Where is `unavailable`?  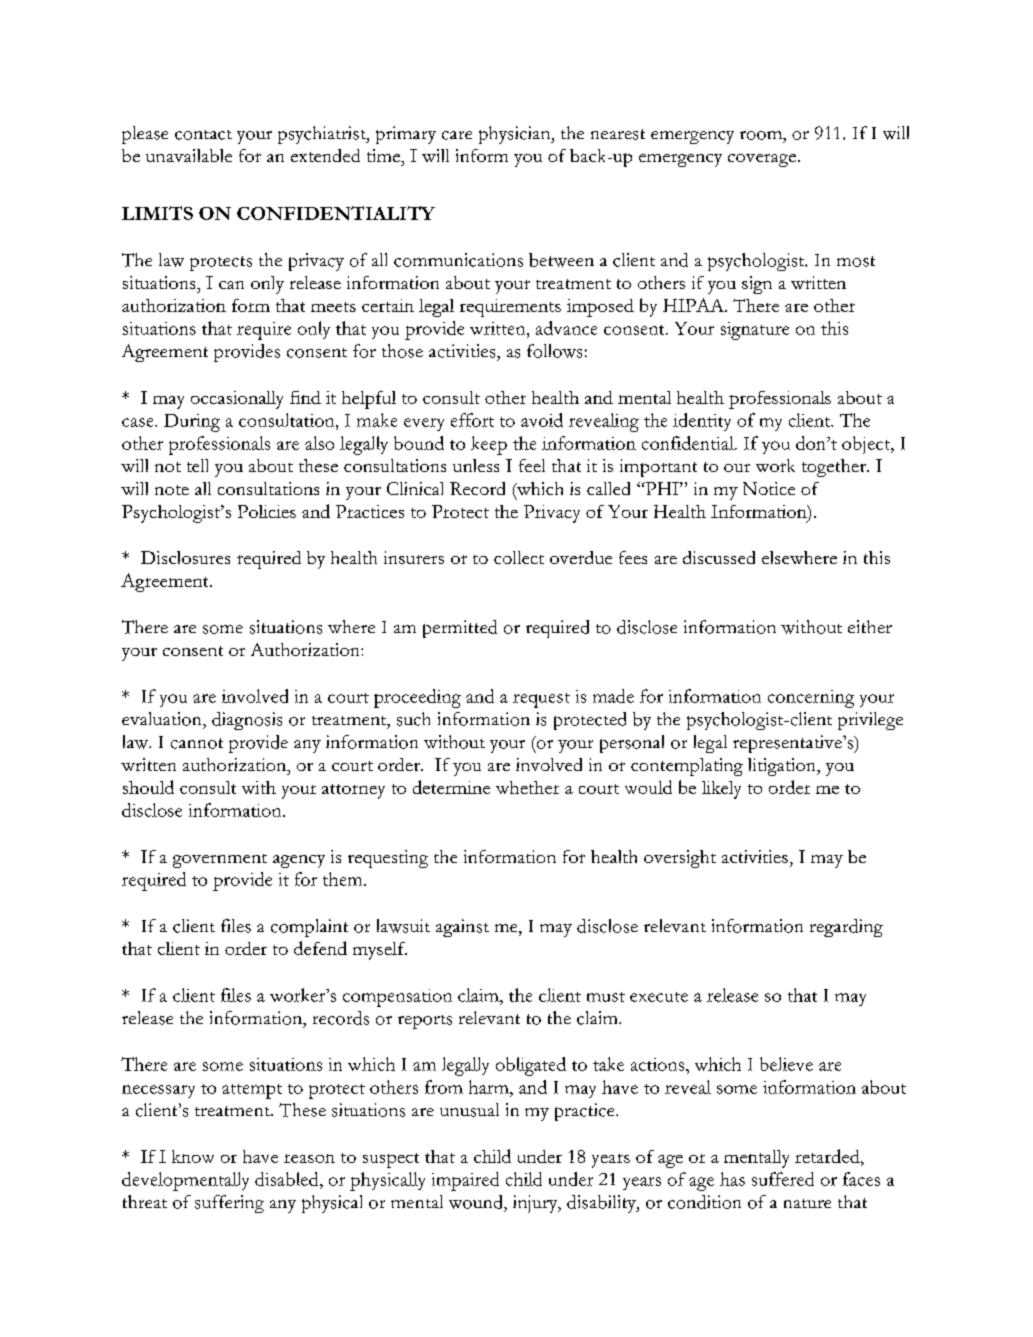
unavailable is located at coordinates (189, 155).
